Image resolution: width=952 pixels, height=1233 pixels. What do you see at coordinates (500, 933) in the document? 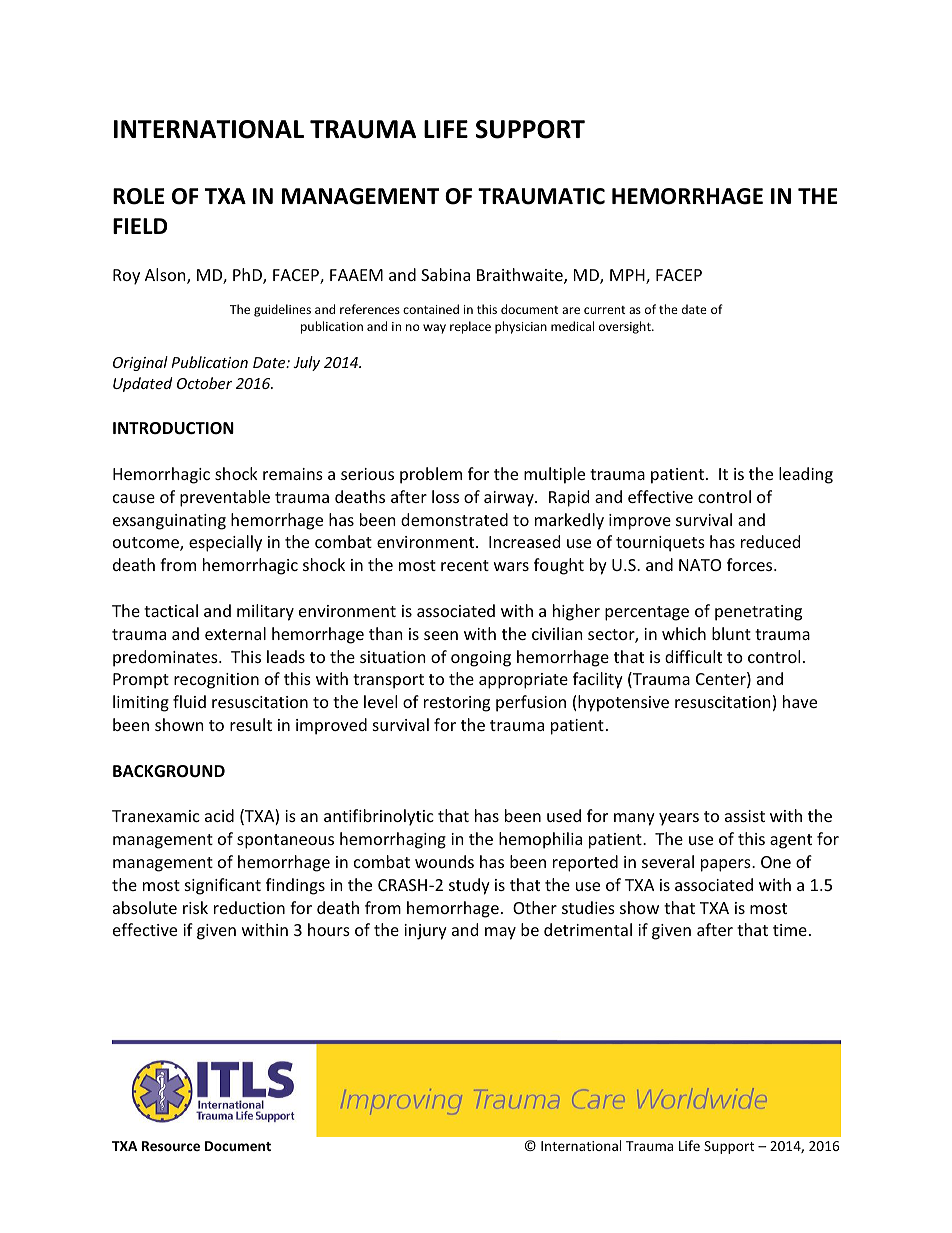
I see `may` at bounding box center [500, 933].
